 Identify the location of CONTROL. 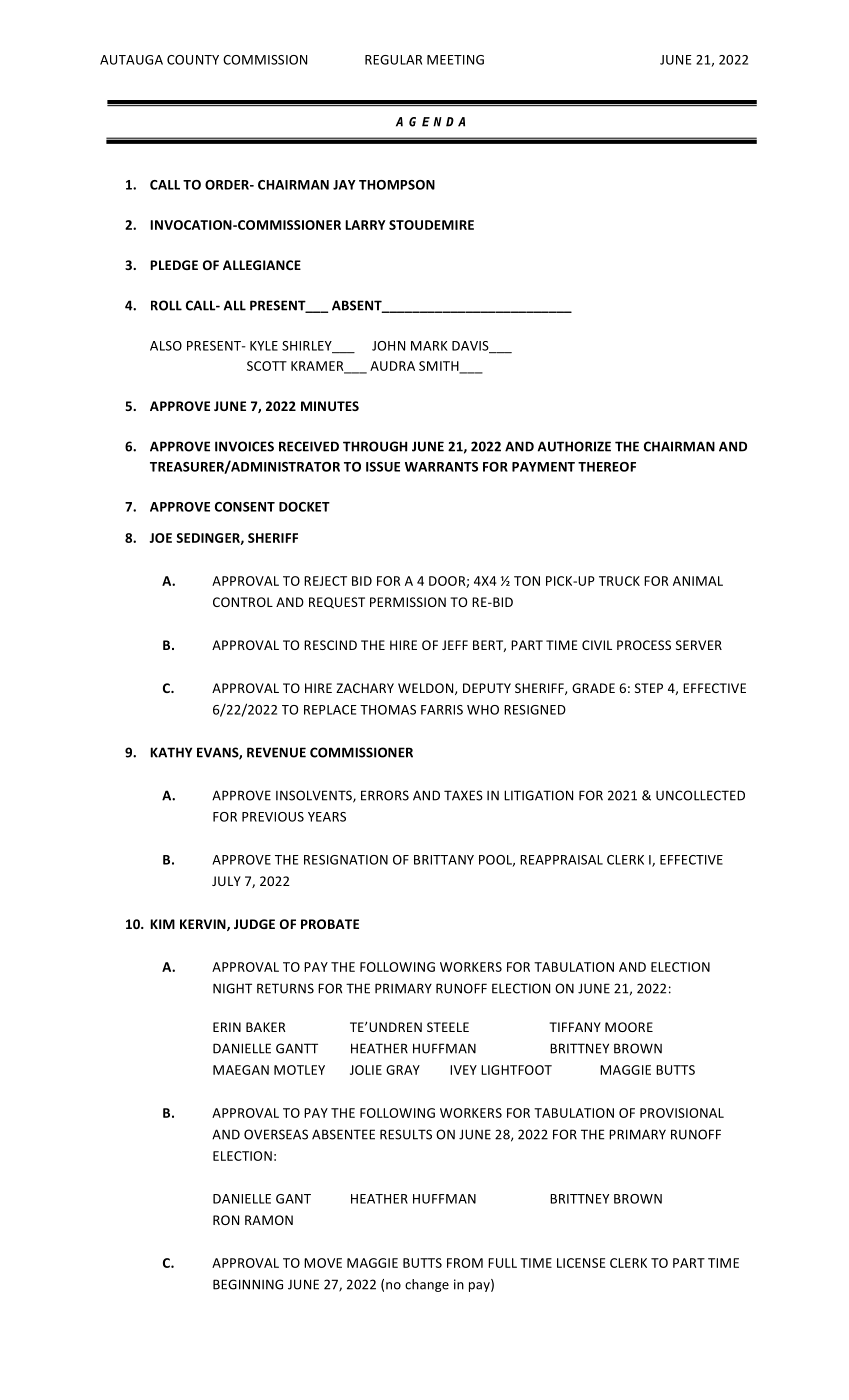
(243, 602).
